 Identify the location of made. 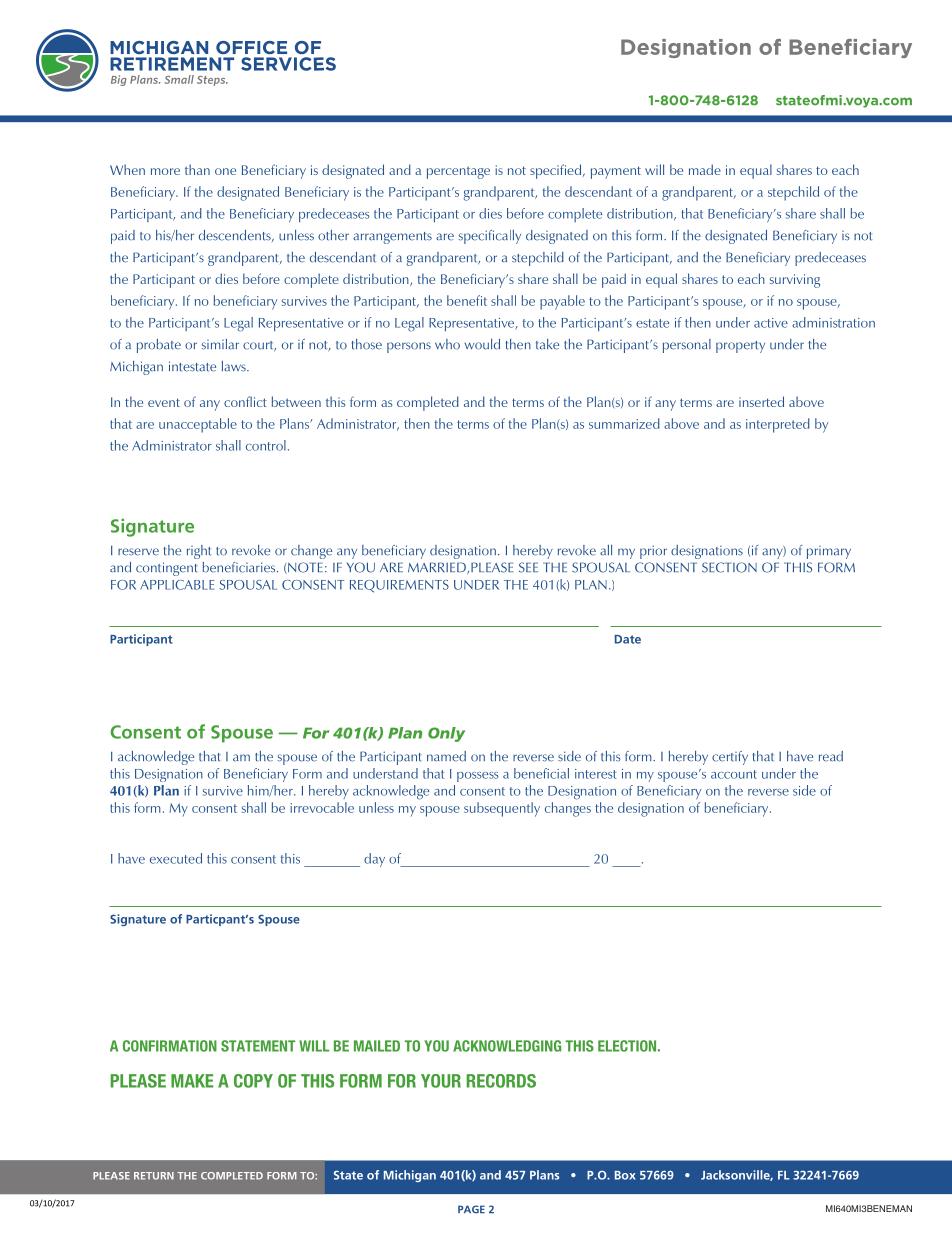
(705, 169).
